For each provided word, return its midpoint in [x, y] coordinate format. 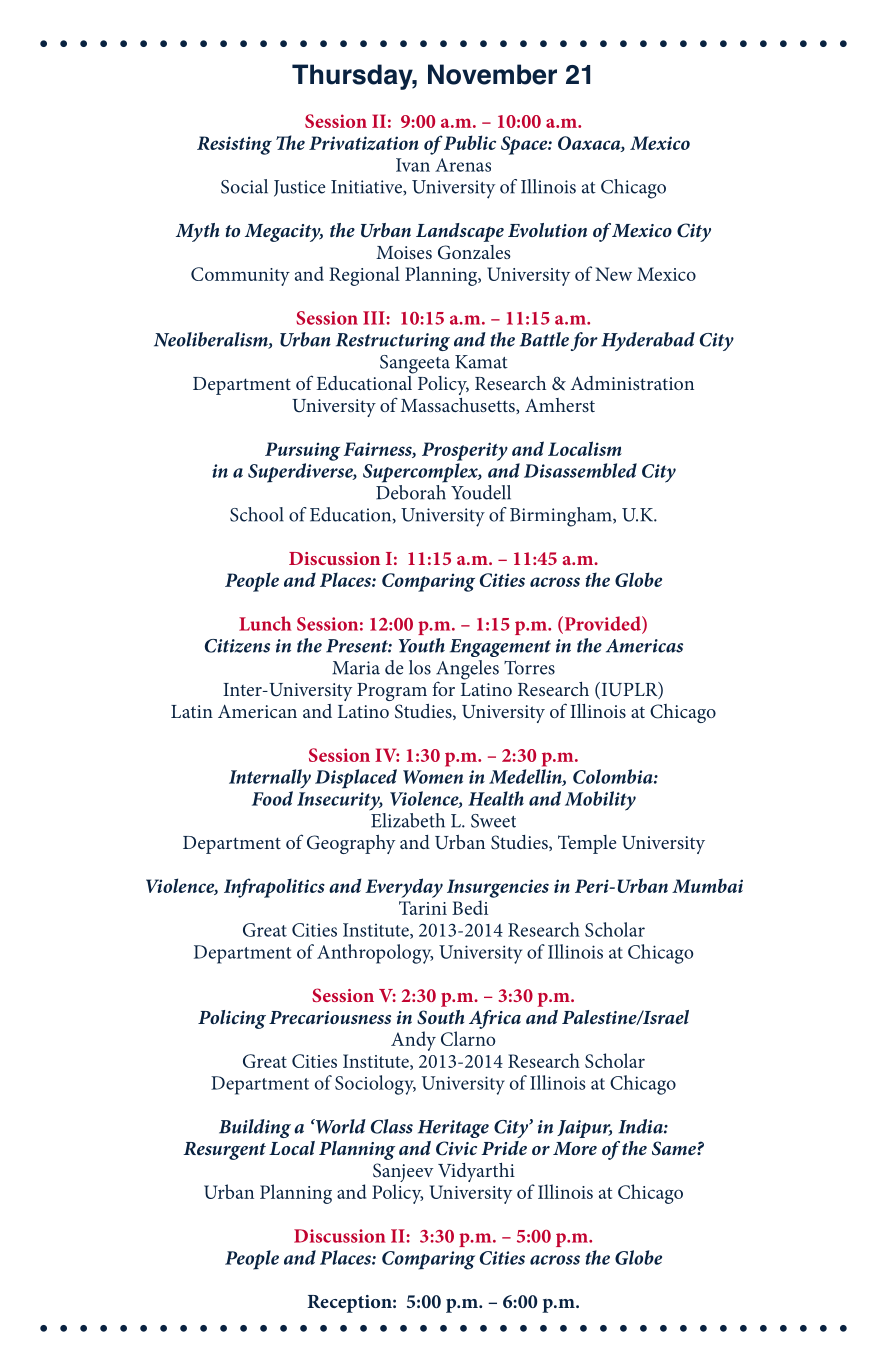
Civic [456, 1148]
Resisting [234, 145]
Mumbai [707, 885]
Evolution [547, 230]
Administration [632, 383]
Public [470, 142]
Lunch [265, 623]
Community [240, 276]
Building [255, 1128]
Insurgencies [498, 888]
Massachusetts [459, 406]
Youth [422, 645]
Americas [644, 646]
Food [272, 798]
